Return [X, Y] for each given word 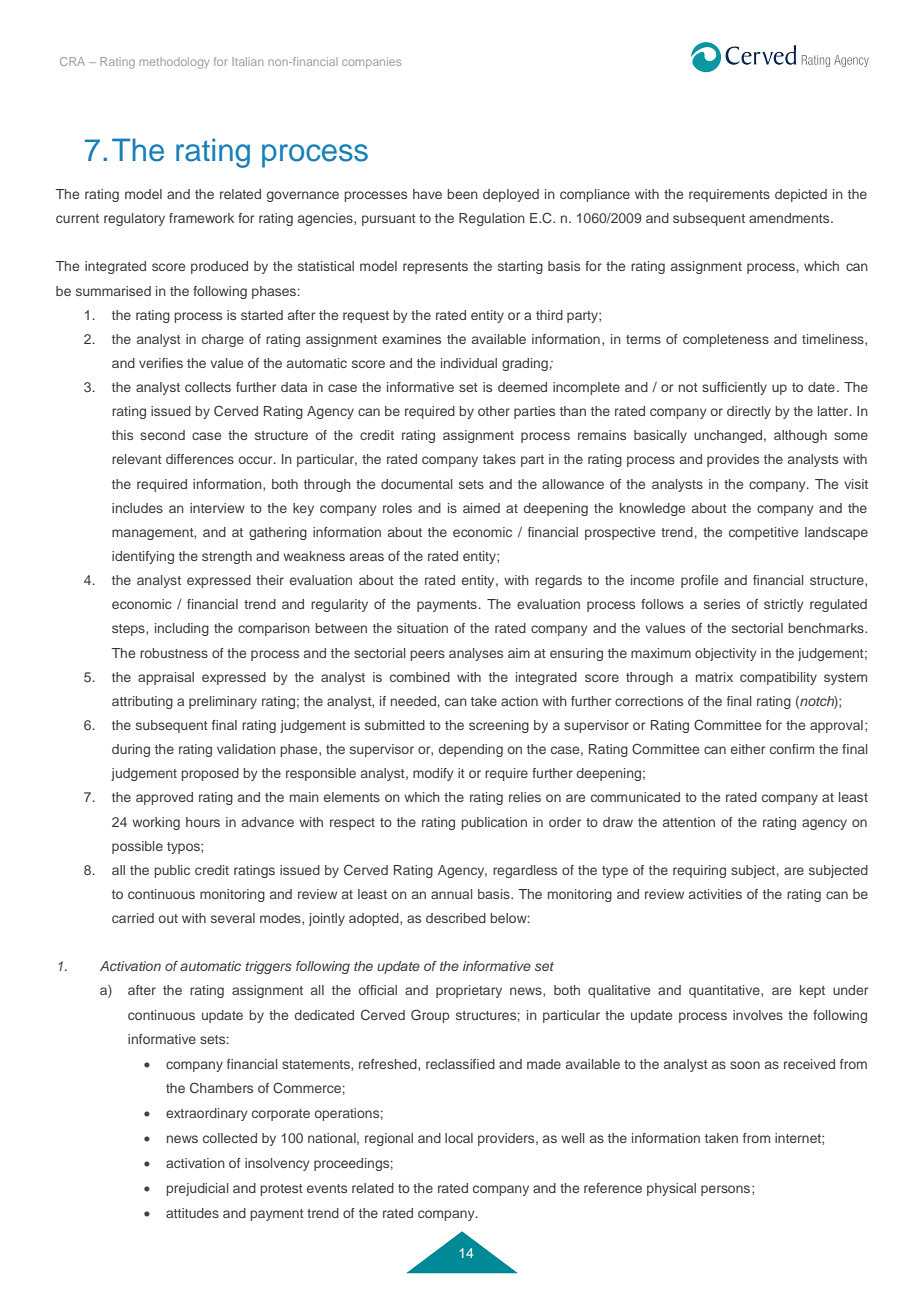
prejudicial [197, 1189]
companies [371, 62]
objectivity [726, 654]
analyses [476, 654]
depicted [801, 195]
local [459, 1138]
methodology [174, 63]
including [182, 629]
